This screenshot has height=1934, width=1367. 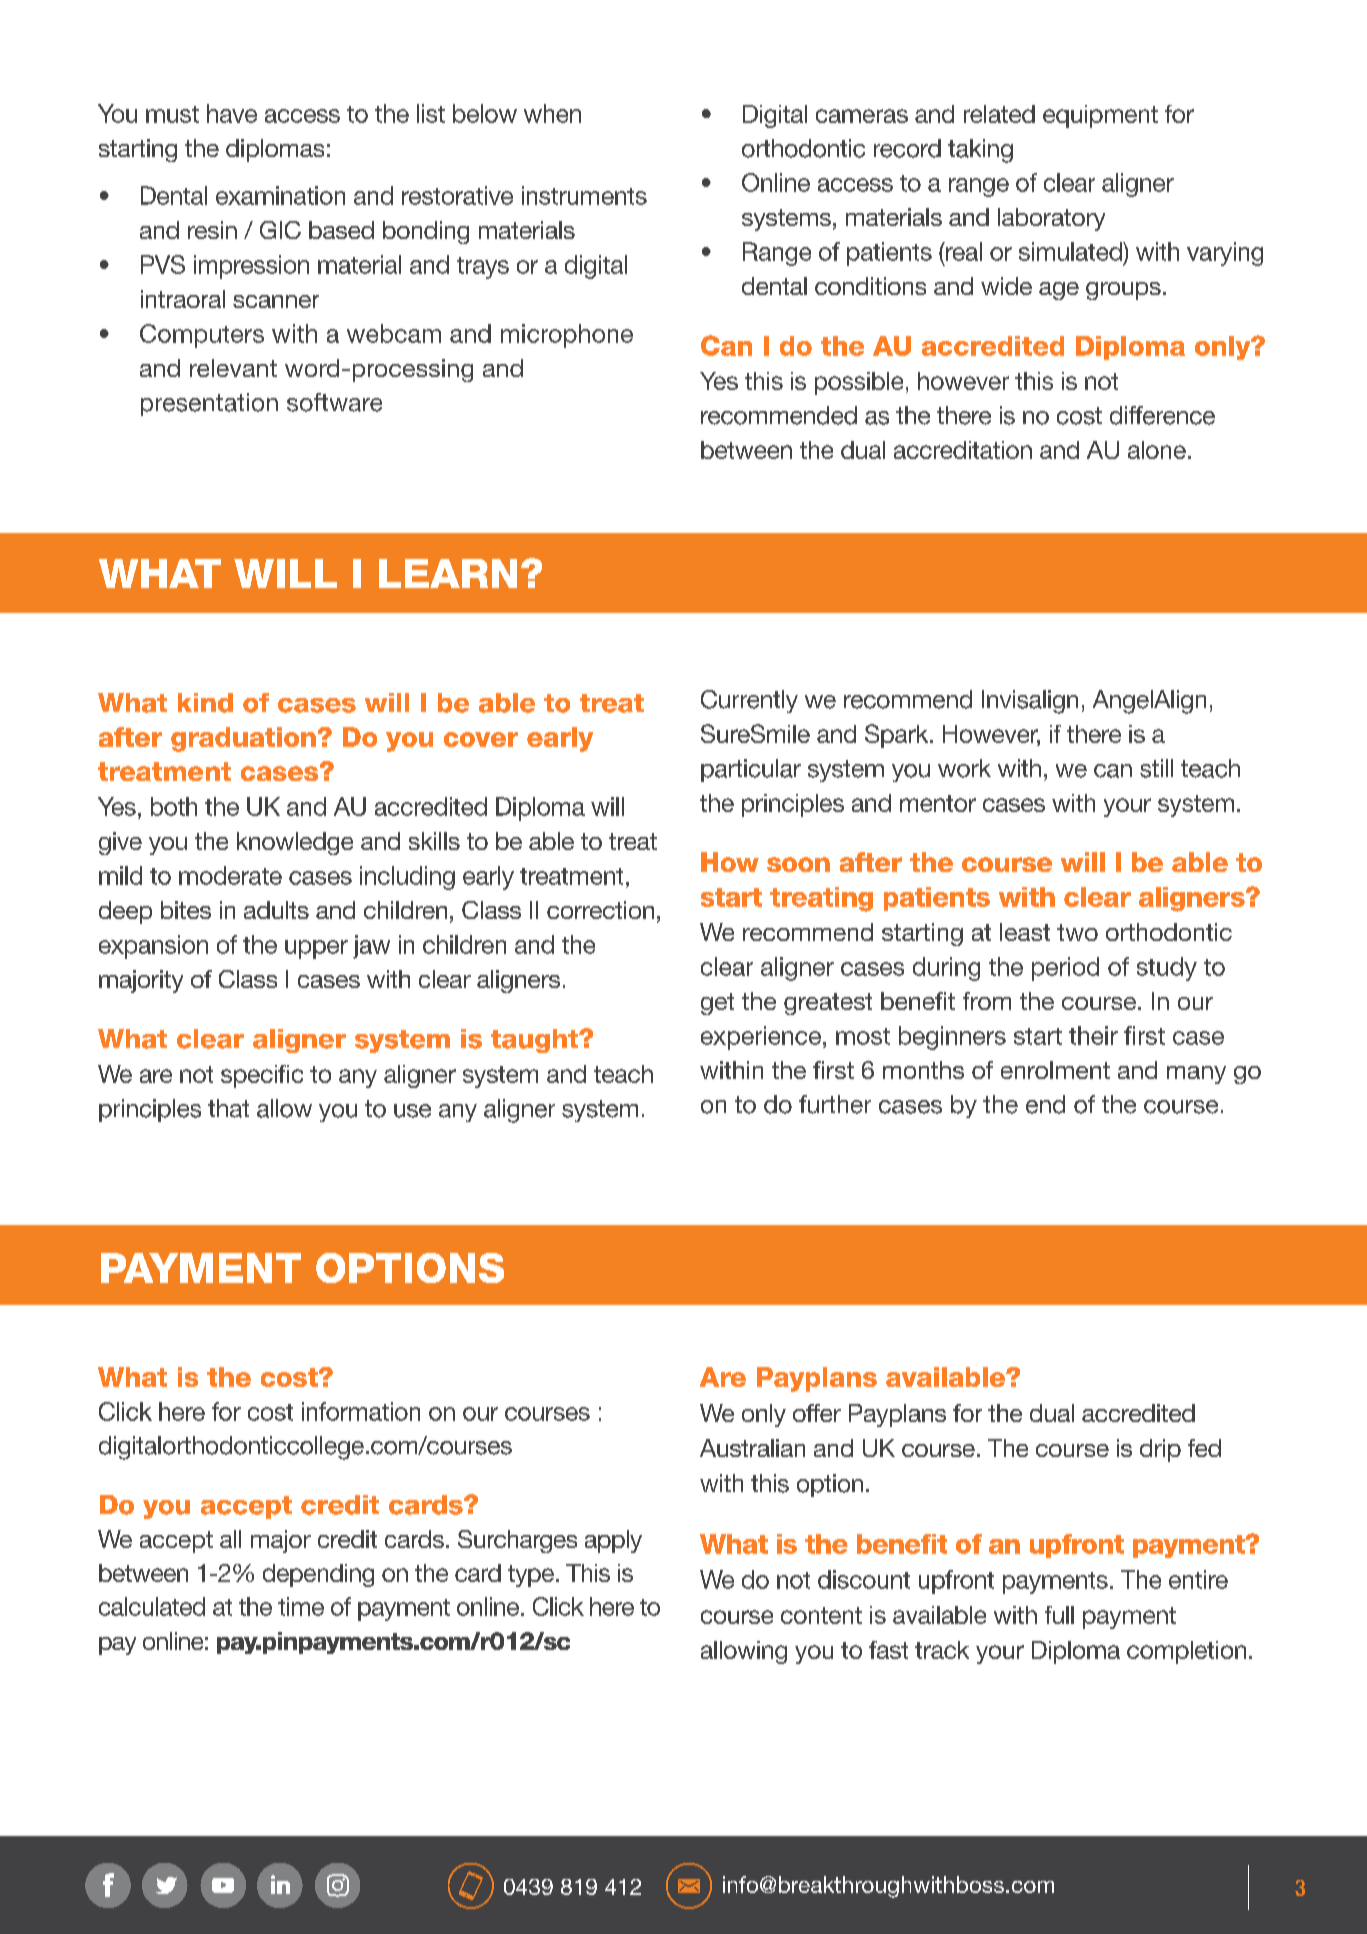 What do you see at coordinates (205, 703) in the screenshot?
I see `kind` at bounding box center [205, 703].
